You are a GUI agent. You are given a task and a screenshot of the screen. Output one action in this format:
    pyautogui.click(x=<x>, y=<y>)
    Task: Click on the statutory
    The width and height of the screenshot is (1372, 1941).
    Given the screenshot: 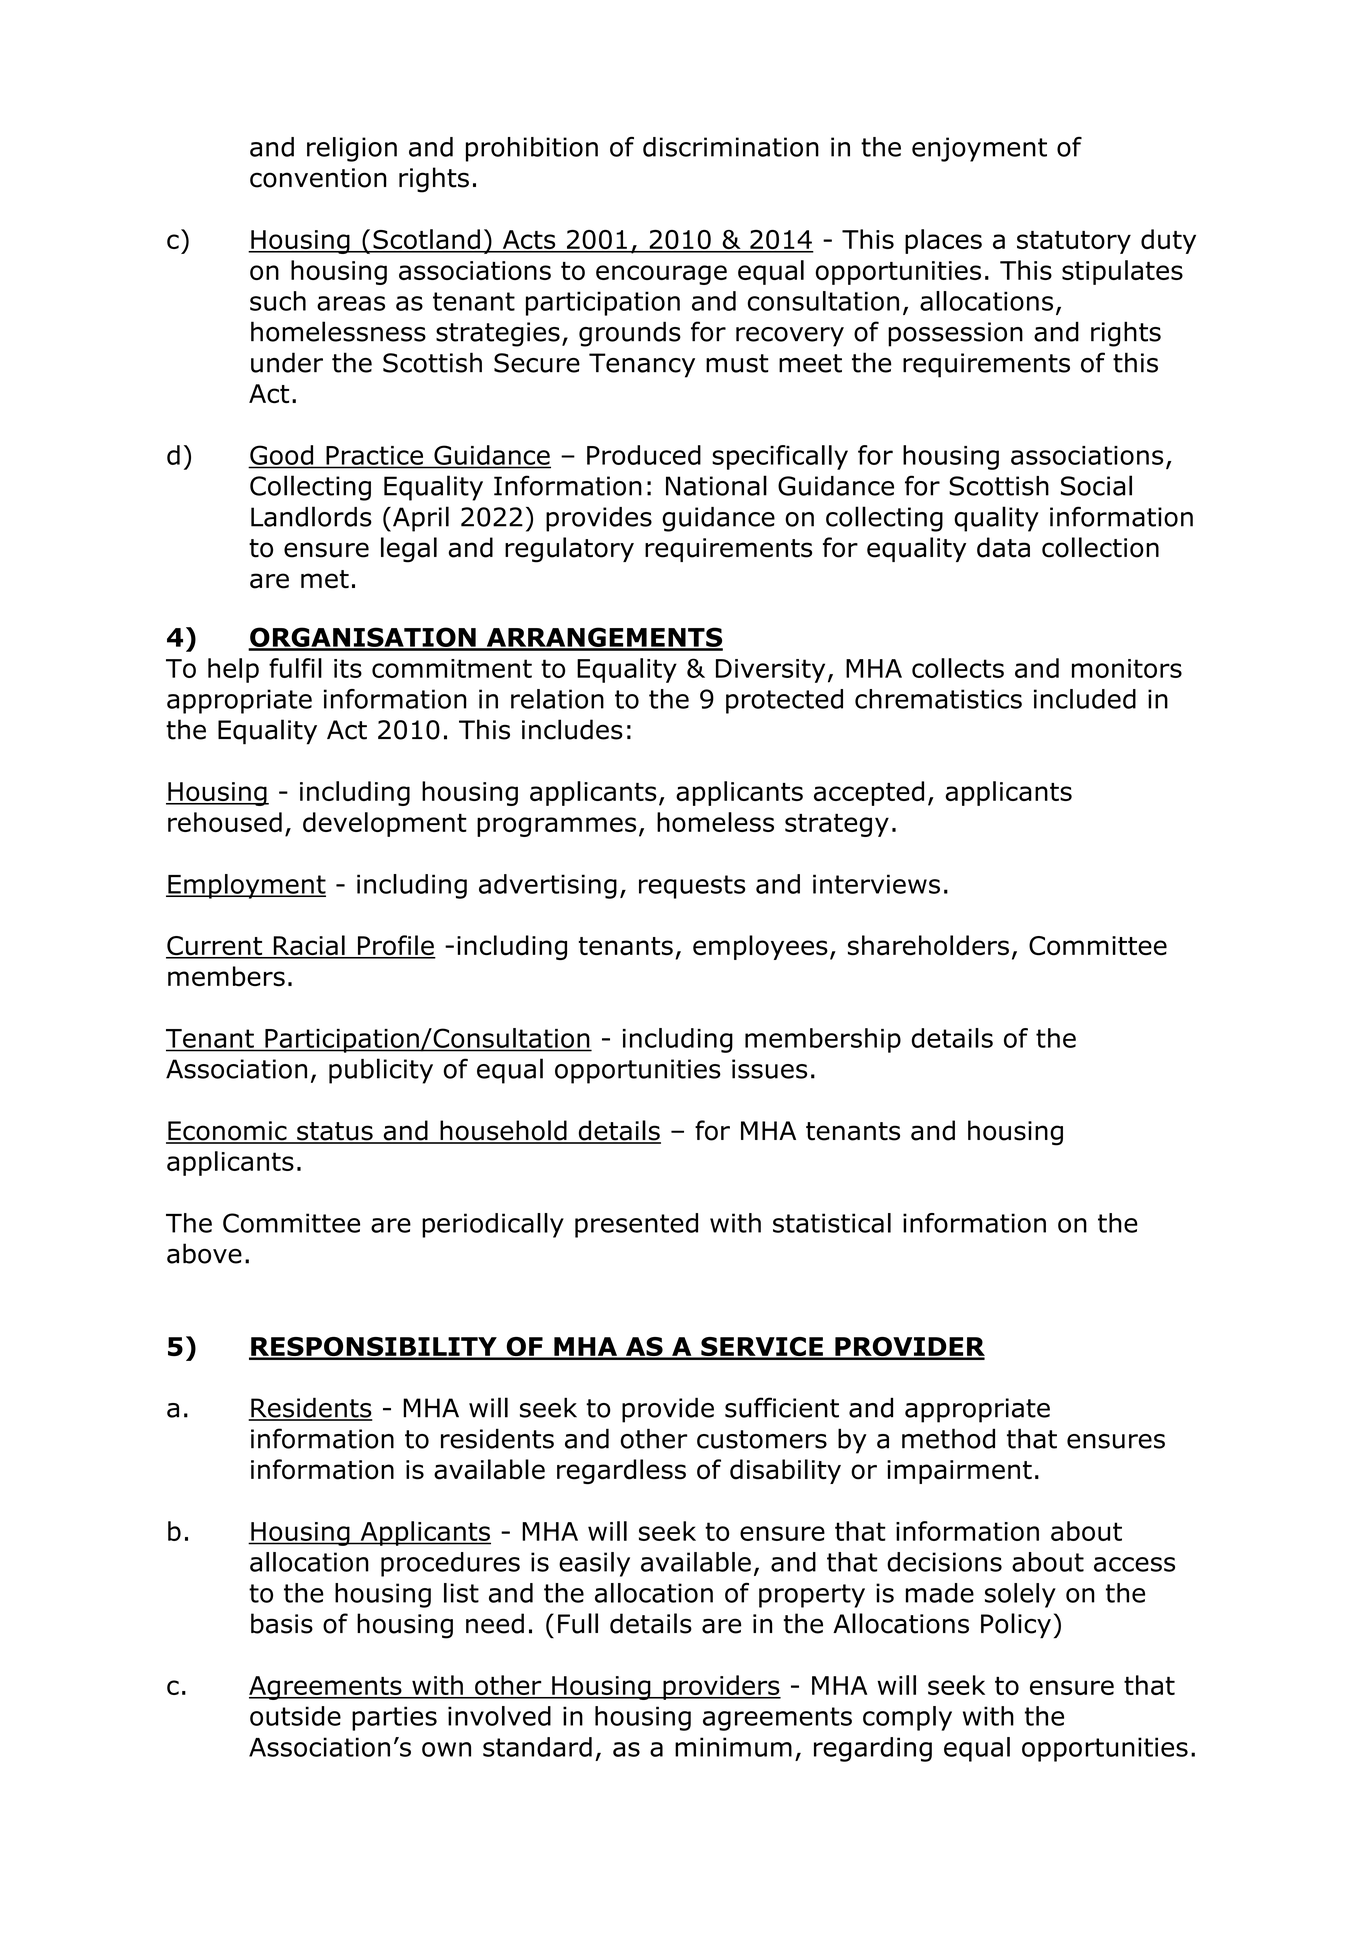 What is the action you would take?
    pyautogui.click(x=1074, y=242)
